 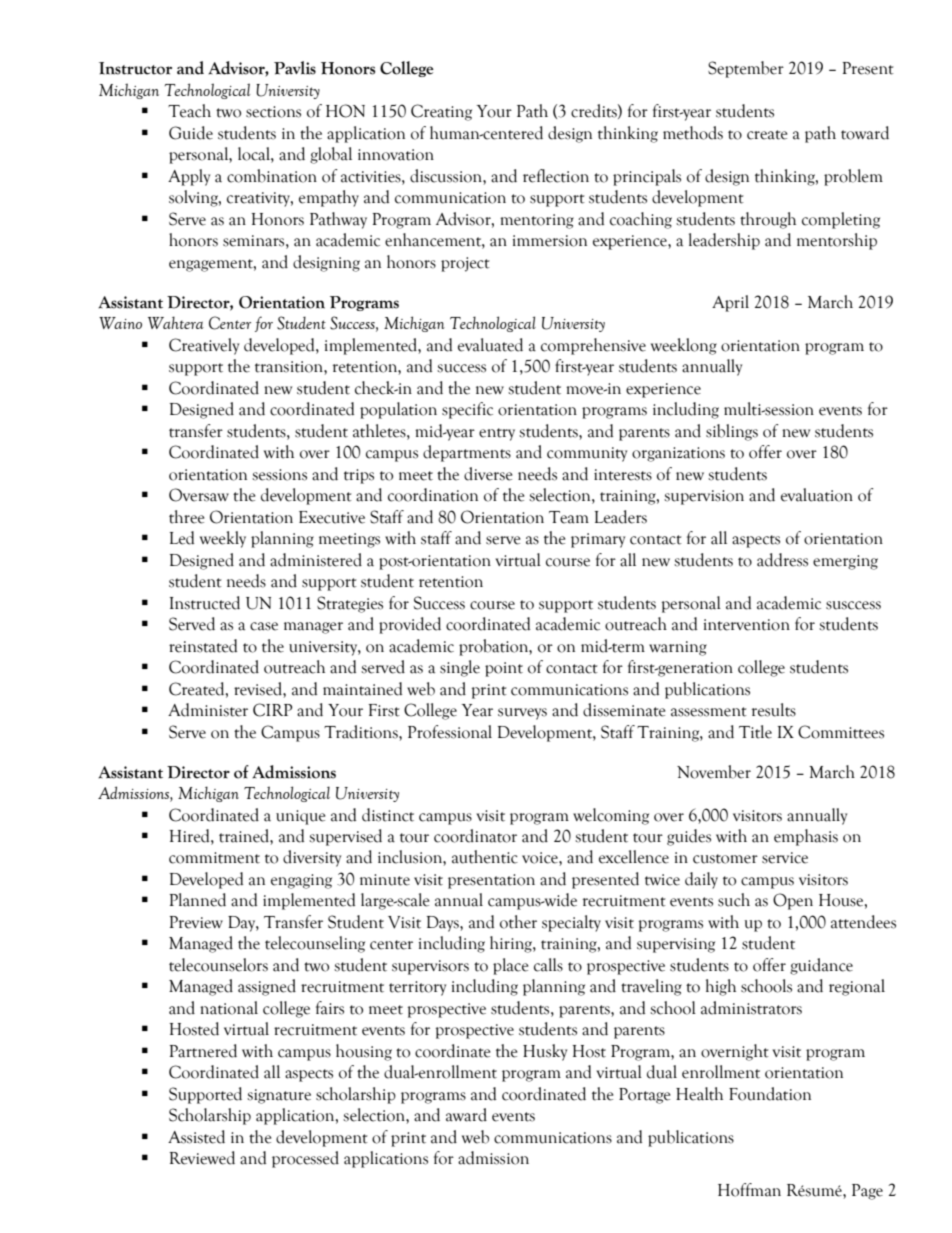 What do you see at coordinates (747, 625) in the page?
I see `intervention` at bounding box center [747, 625].
